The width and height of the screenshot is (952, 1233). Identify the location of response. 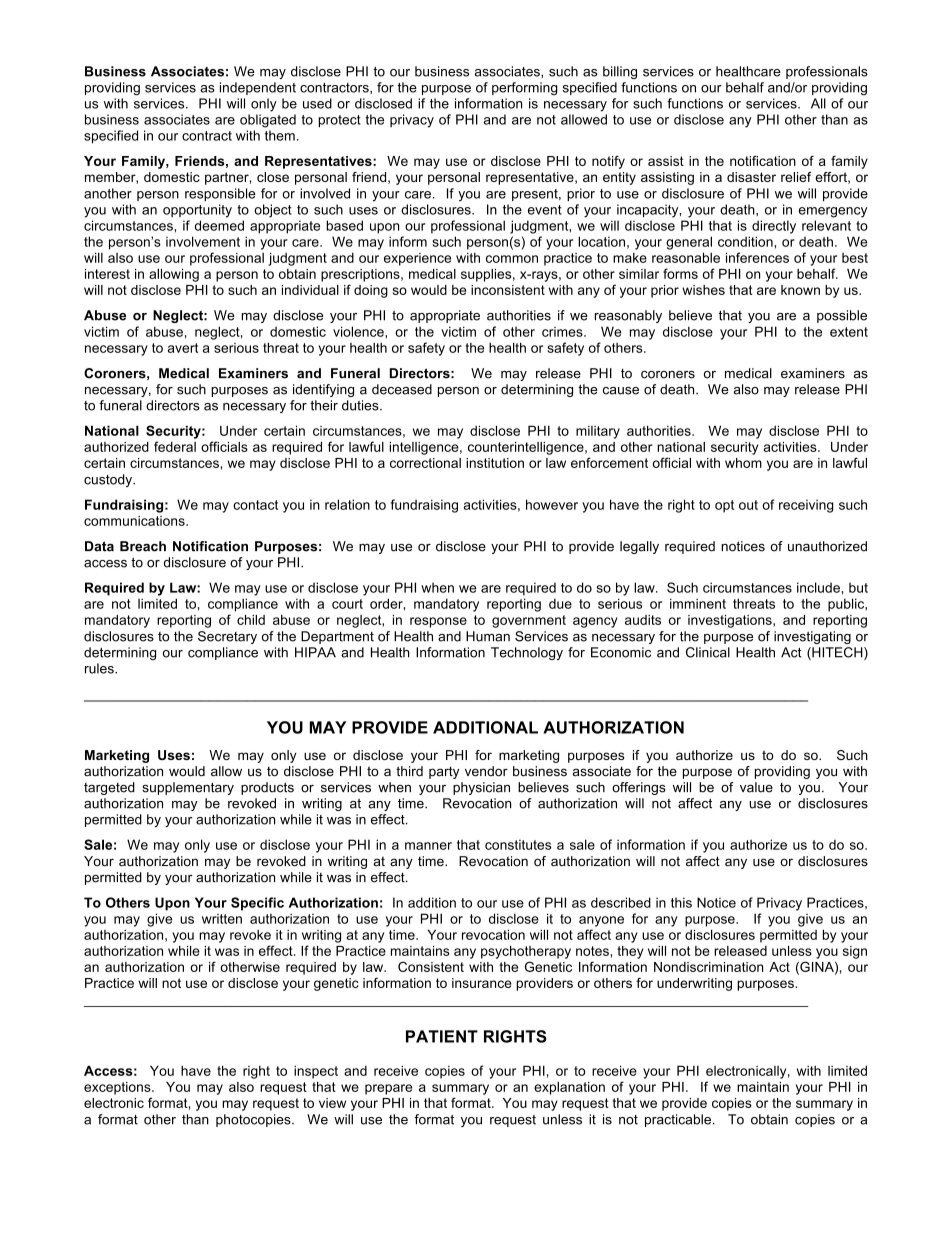
(438, 622).
